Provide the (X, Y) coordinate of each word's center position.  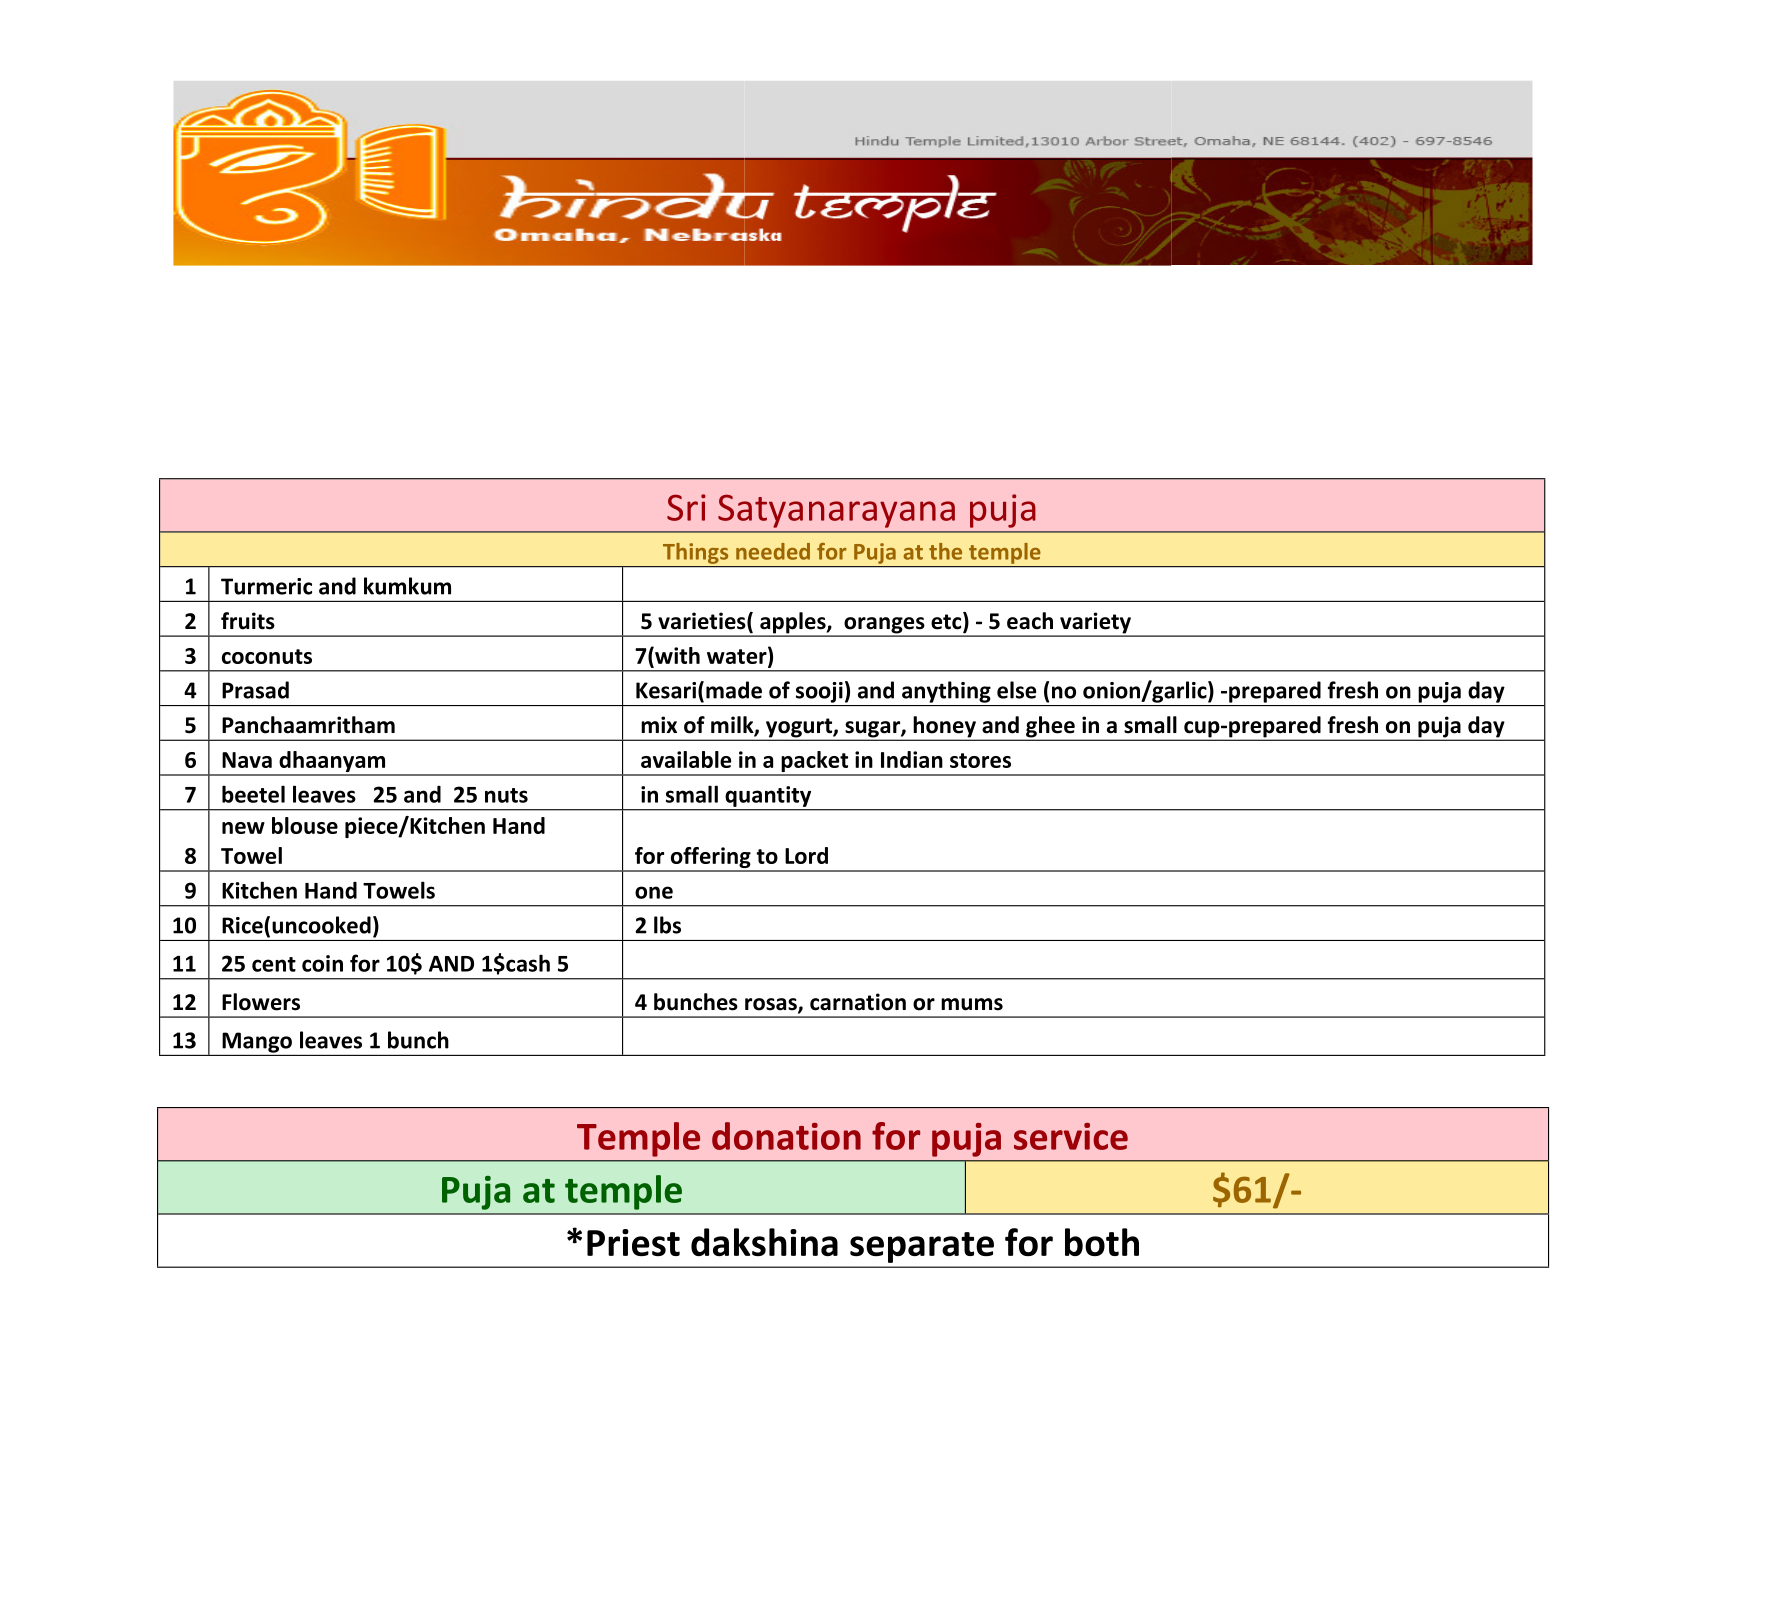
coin (322, 963)
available (686, 759)
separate (922, 1247)
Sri (686, 507)
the (945, 551)
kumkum (407, 586)
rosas (772, 1005)
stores (980, 760)
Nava (247, 760)
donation (786, 1136)
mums (972, 1004)
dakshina (764, 1242)
